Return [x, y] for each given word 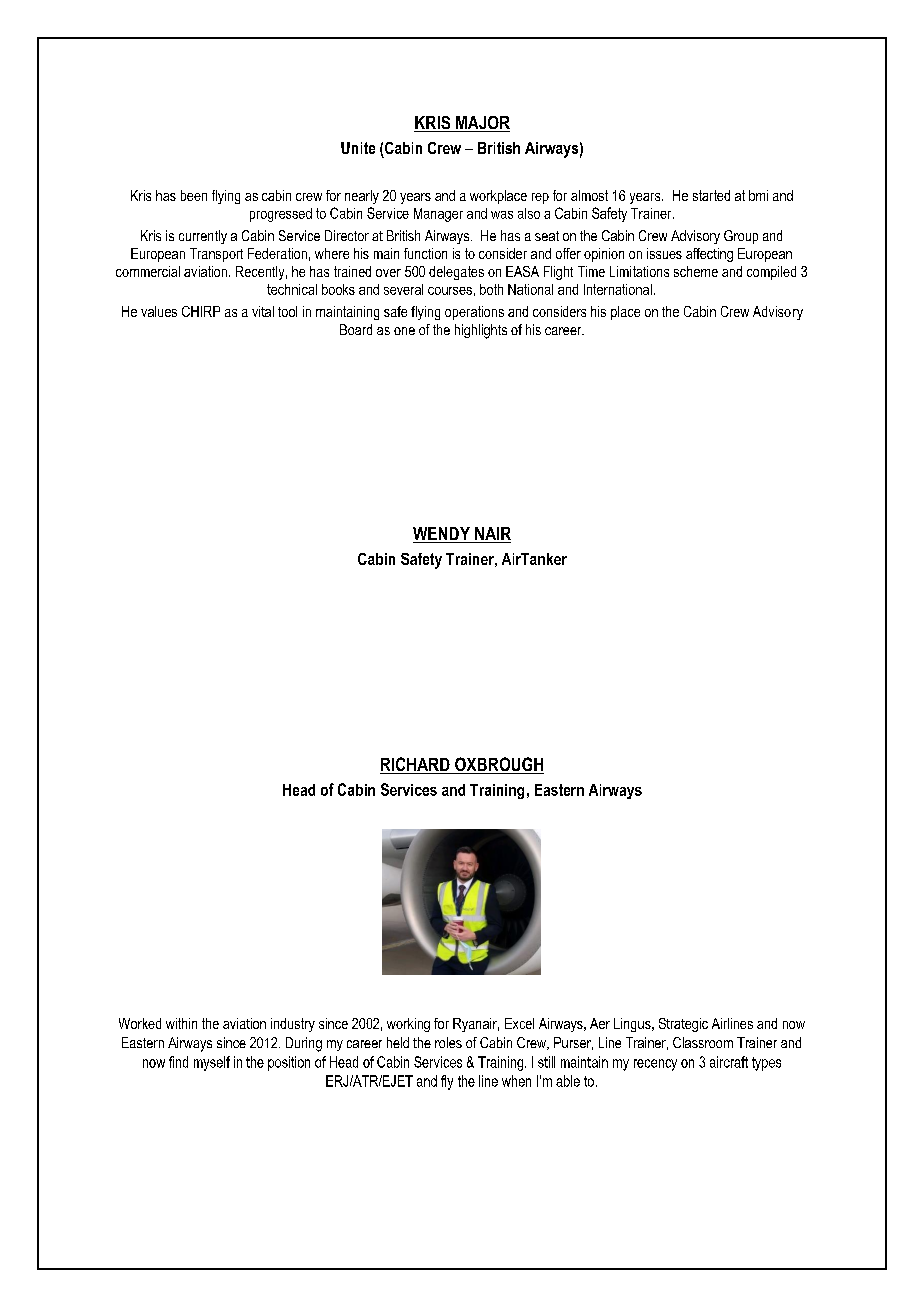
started [711, 195]
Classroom [703, 1042]
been [194, 195]
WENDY [442, 535]
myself [212, 1063]
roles [448, 1042]
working [408, 1025]
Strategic [683, 1025]
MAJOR [482, 124]
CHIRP [201, 311]
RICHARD [416, 765]
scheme [696, 271]
